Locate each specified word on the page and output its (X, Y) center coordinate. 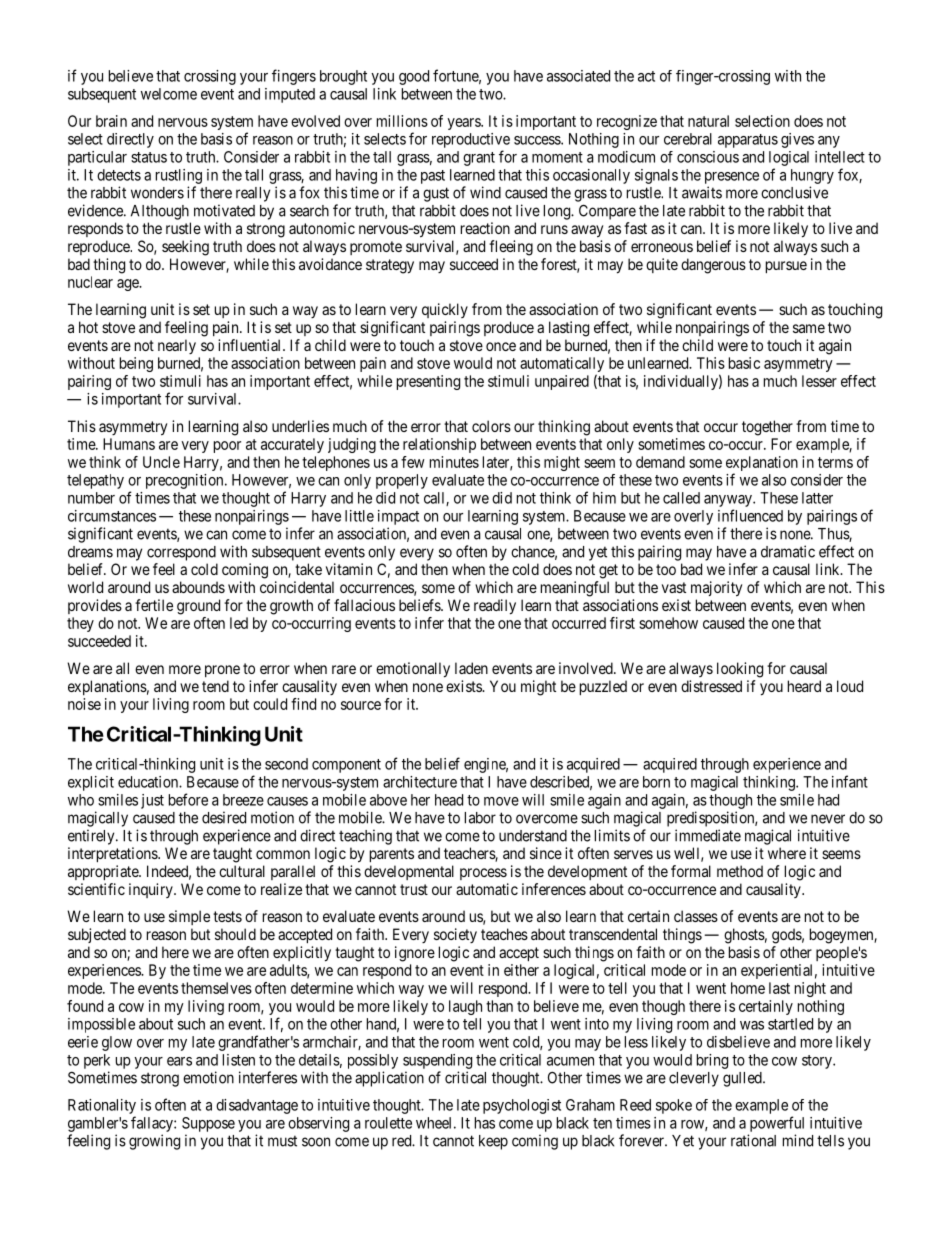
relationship (439, 445)
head (449, 800)
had (828, 800)
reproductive (471, 140)
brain (111, 121)
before (188, 799)
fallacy (153, 1124)
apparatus (748, 141)
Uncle (161, 462)
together (767, 428)
